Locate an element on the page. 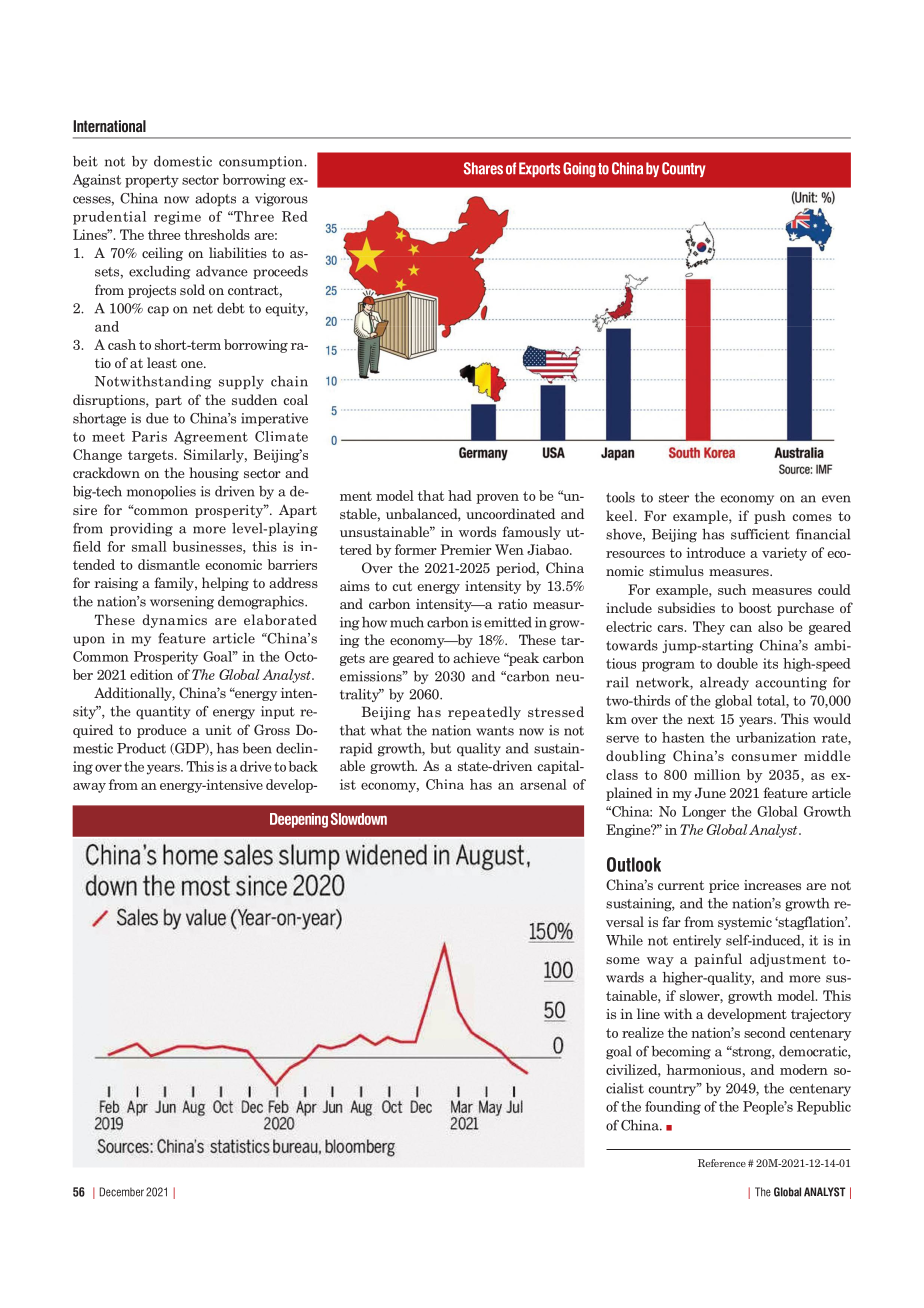  property is located at coordinates (152, 181).
